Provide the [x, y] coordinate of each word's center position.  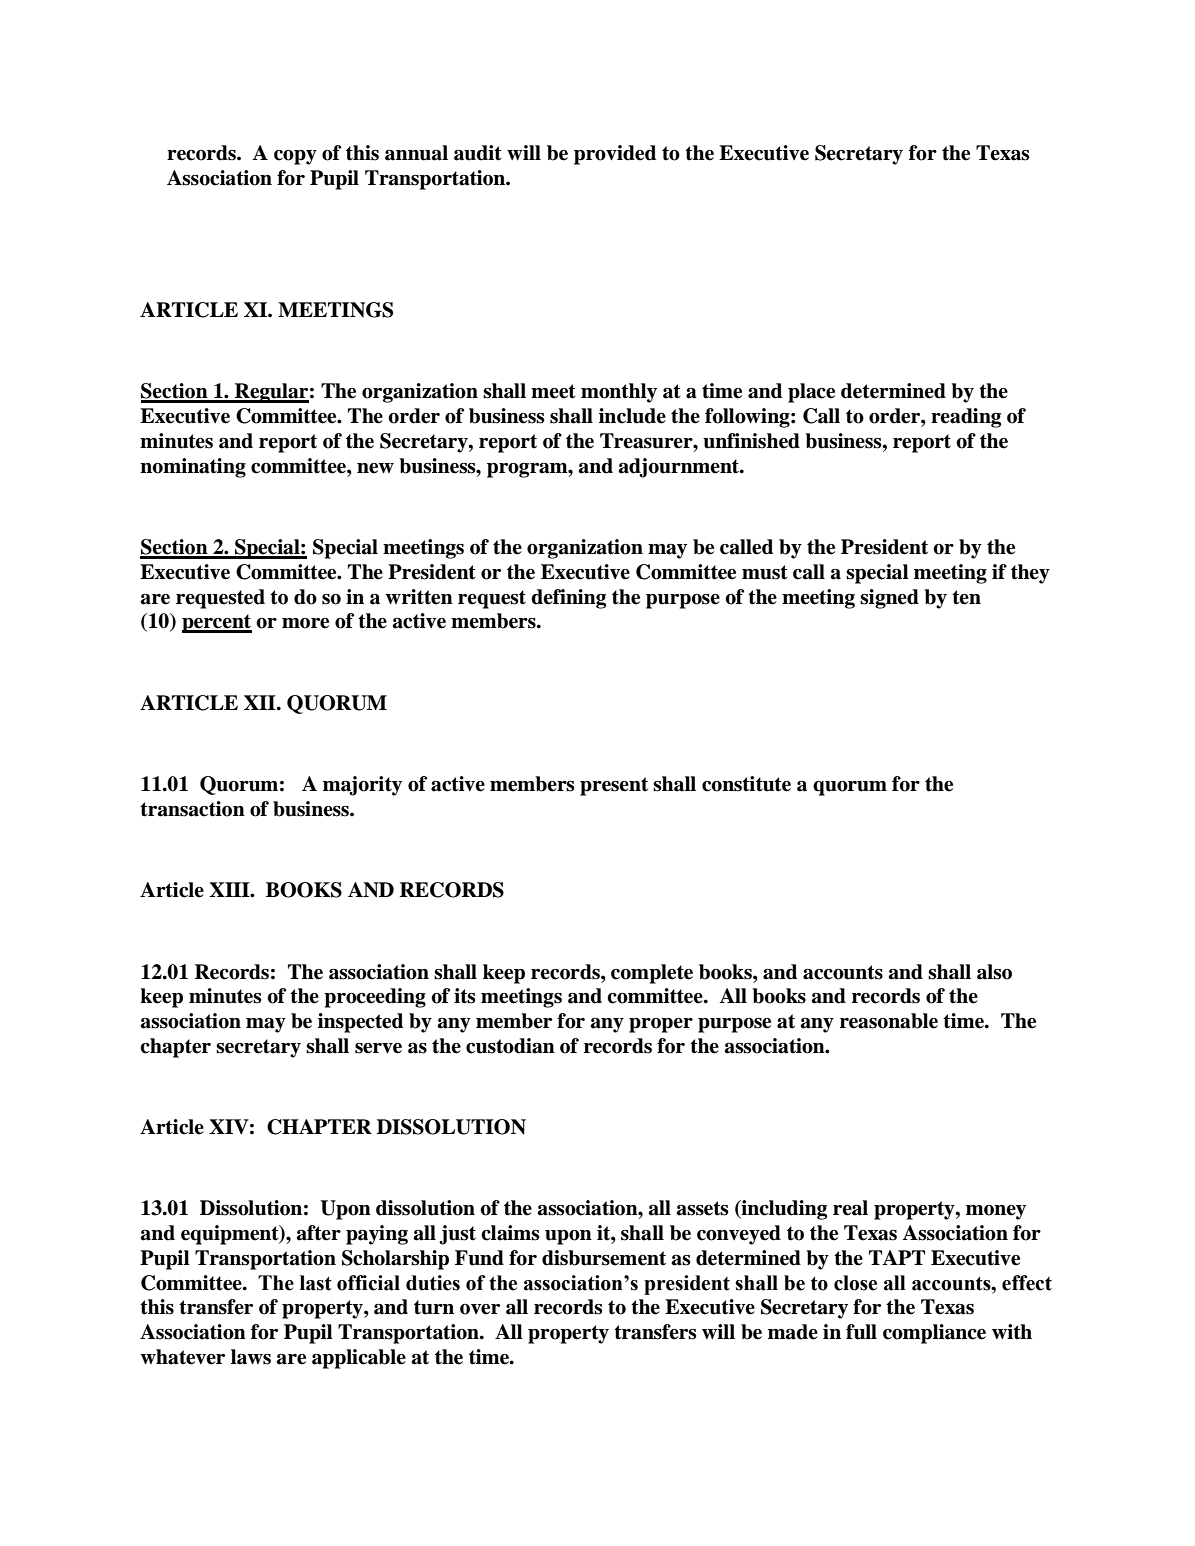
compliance [934, 1334]
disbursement [604, 1258]
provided [615, 155]
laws [251, 1357]
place [811, 393]
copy [295, 157]
